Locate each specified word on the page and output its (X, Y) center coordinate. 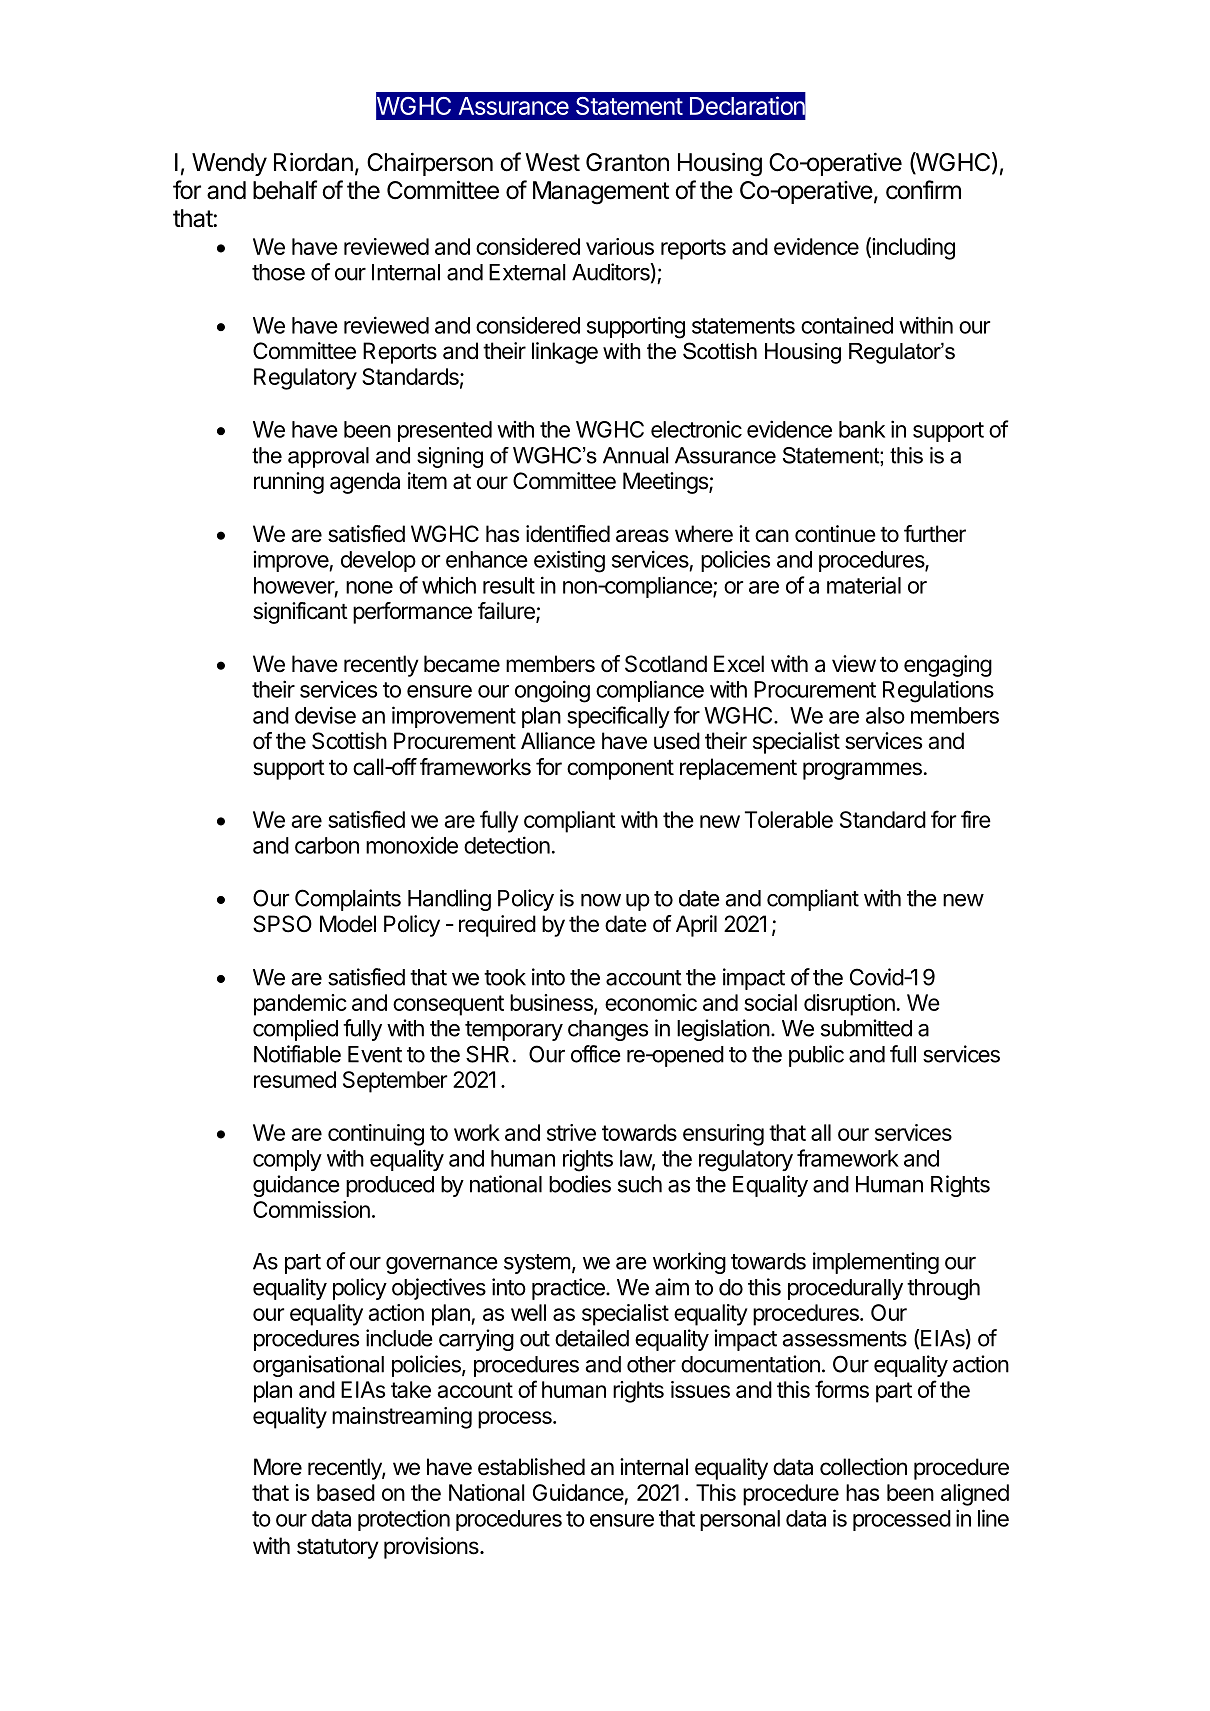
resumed (295, 1079)
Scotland (666, 664)
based (346, 1492)
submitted (866, 1028)
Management (601, 193)
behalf (285, 190)
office (596, 1054)
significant (300, 613)
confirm (923, 190)
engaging (948, 666)
